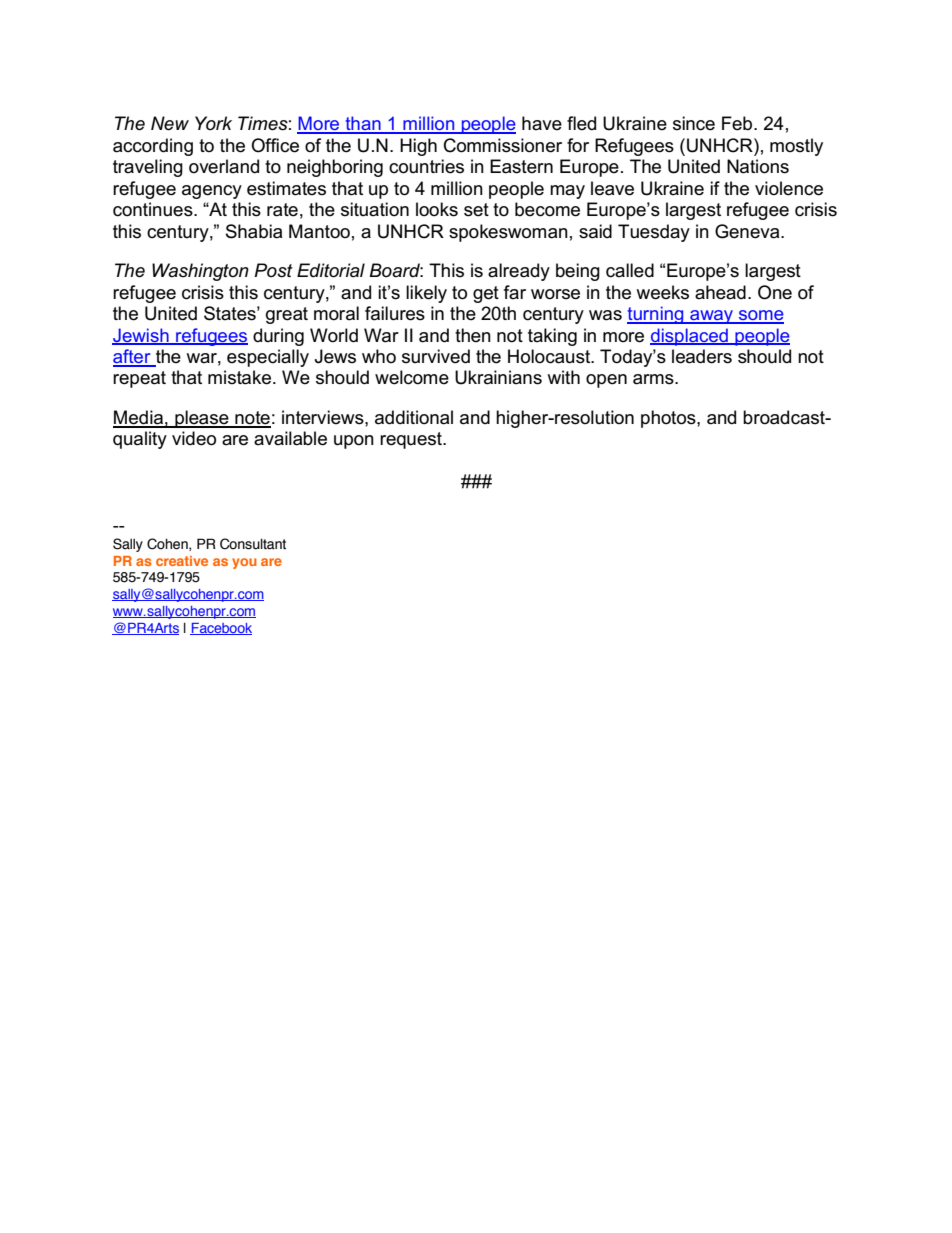 The image size is (952, 1233). I want to click on leaders, so click(702, 356).
